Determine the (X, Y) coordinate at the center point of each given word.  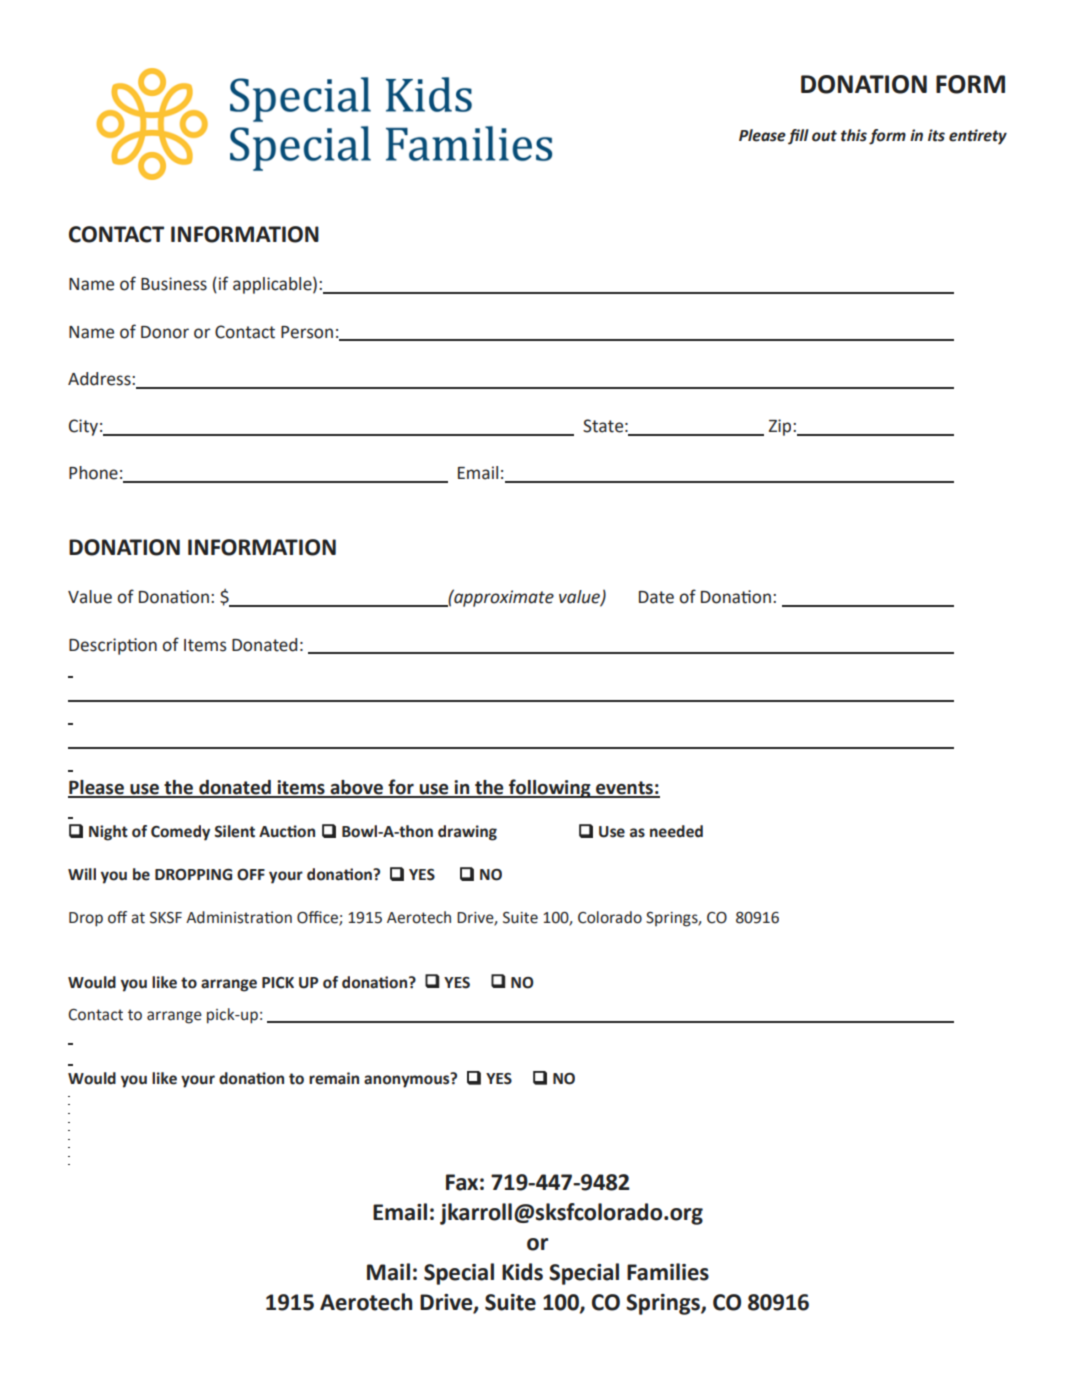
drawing (467, 833)
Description (113, 646)
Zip (781, 427)
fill (798, 137)
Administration (239, 917)
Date (656, 597)
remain (334, 1078)
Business (174, 284)
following (550, 788)
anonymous (408, 1080)
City (83, 427)
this (854, 135)
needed (676, 831)
